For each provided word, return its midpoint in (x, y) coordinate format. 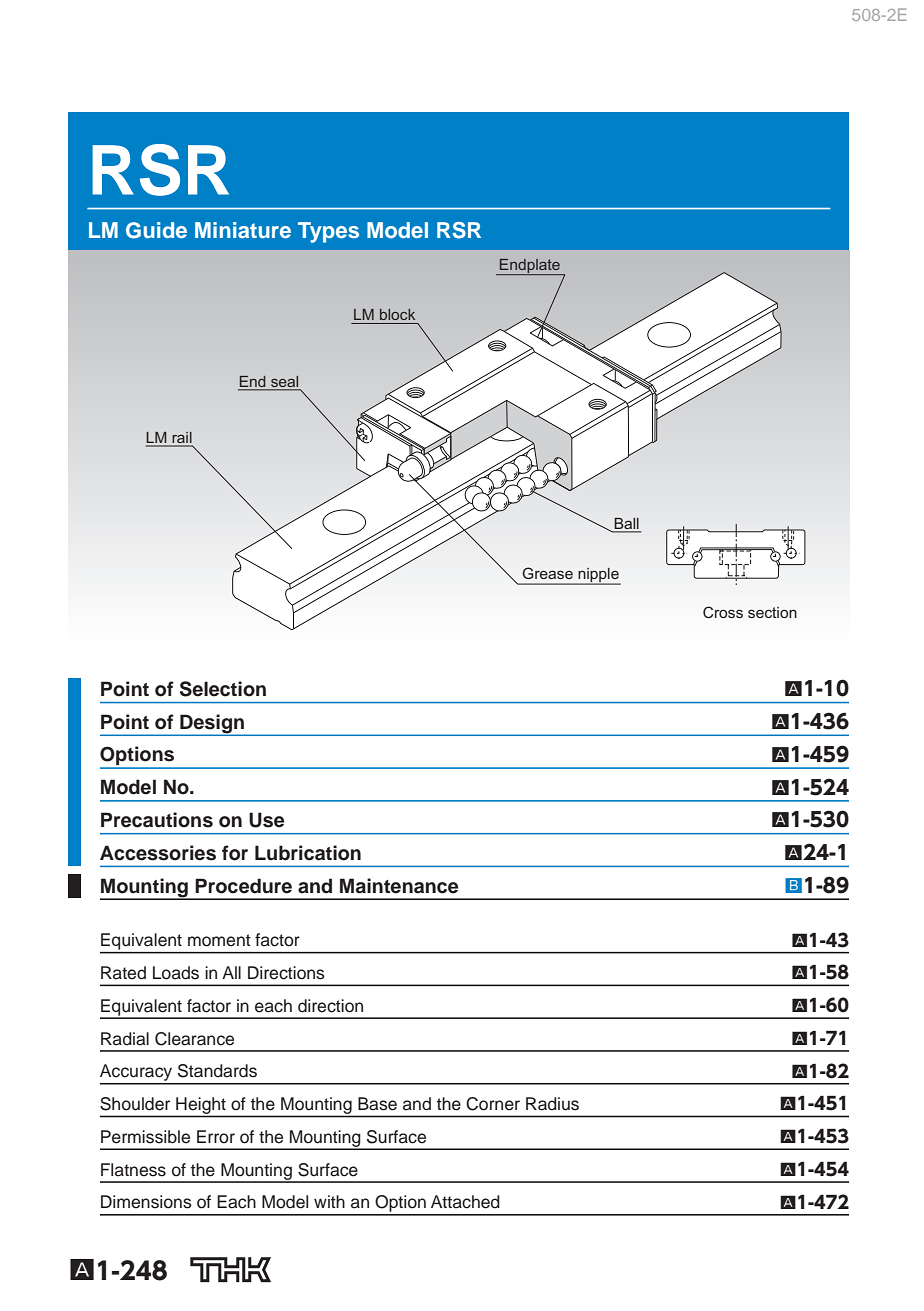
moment (219, 940)
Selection (223, 689)
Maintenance (399, 886)
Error (216, 1137)
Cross (723, 612)
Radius (552, 1104)
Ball (626, 523)
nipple (598, 576)
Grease (547, 573)
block (397, 314)
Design (212, 724)
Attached (465, 1202)
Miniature (243, 230)
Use (266, 820)
